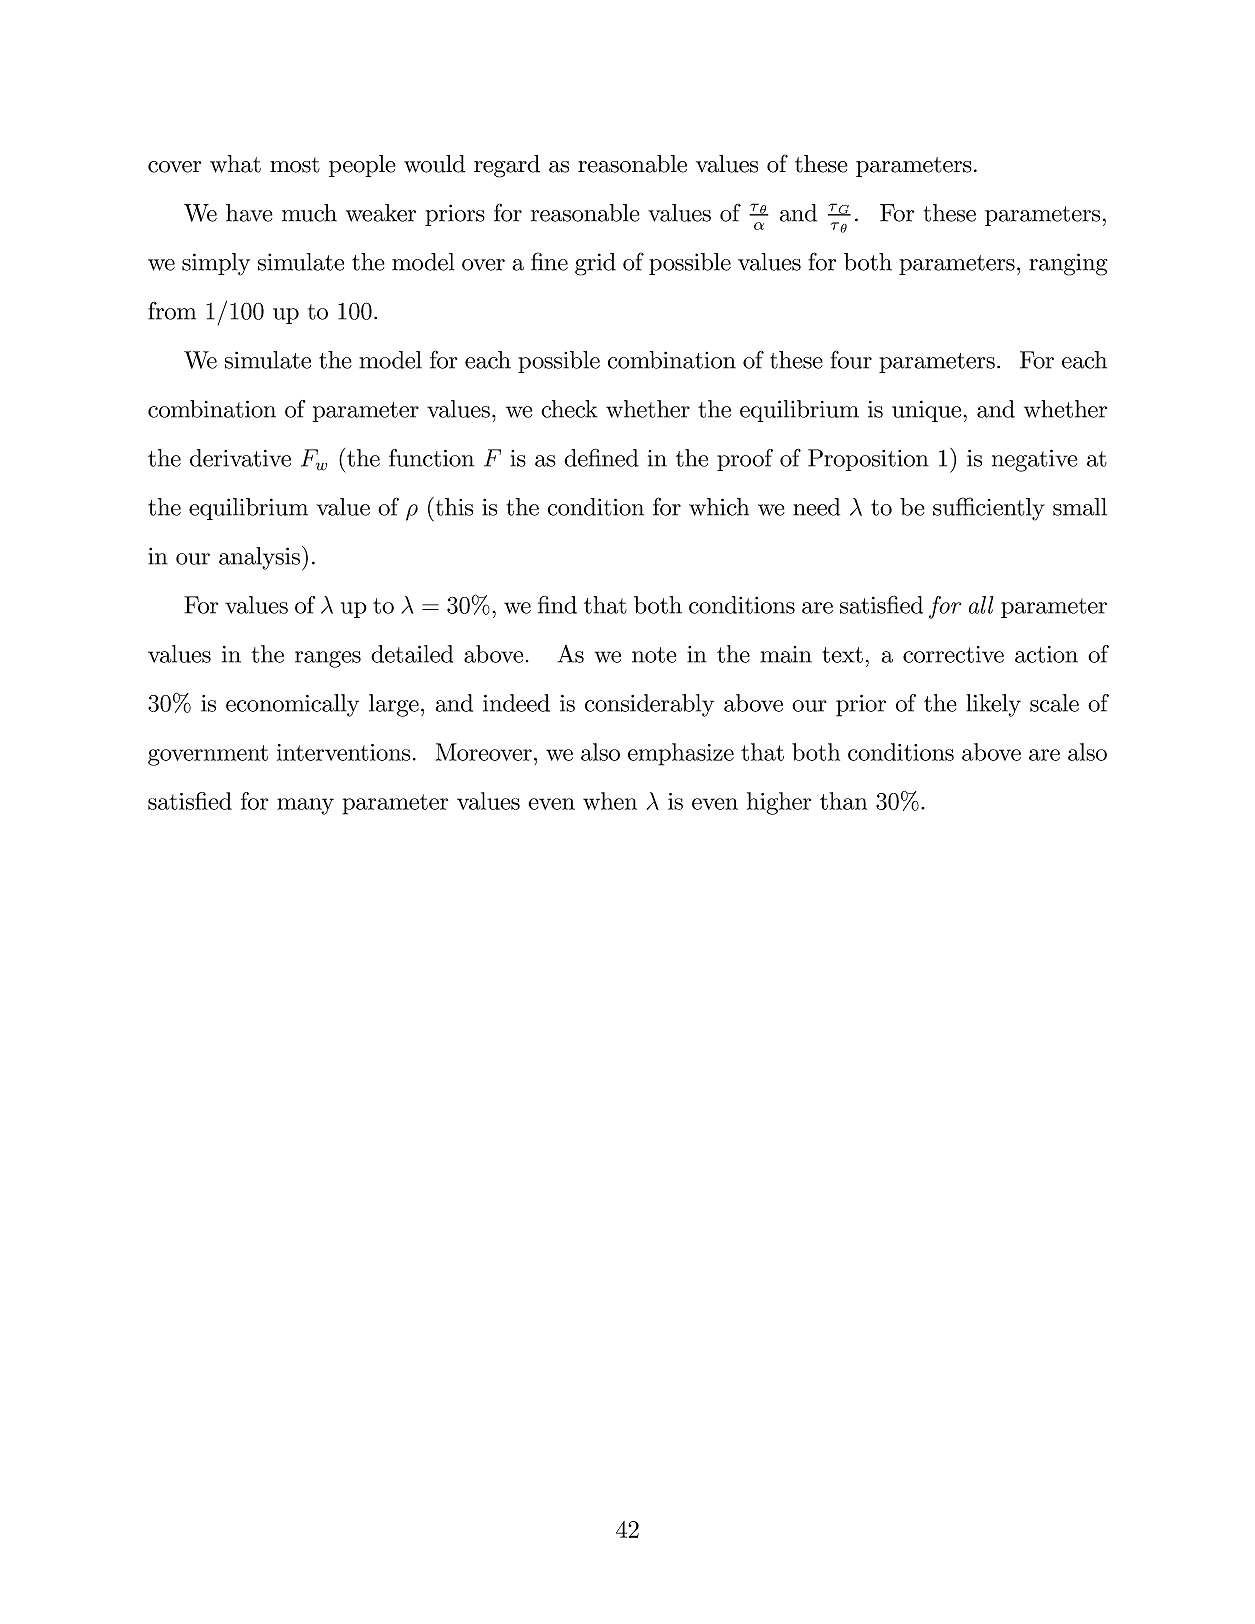 This page has height=1624, width=1255. Describe the element at coordinates (610, 801) in the page. I see `when` at that location.
